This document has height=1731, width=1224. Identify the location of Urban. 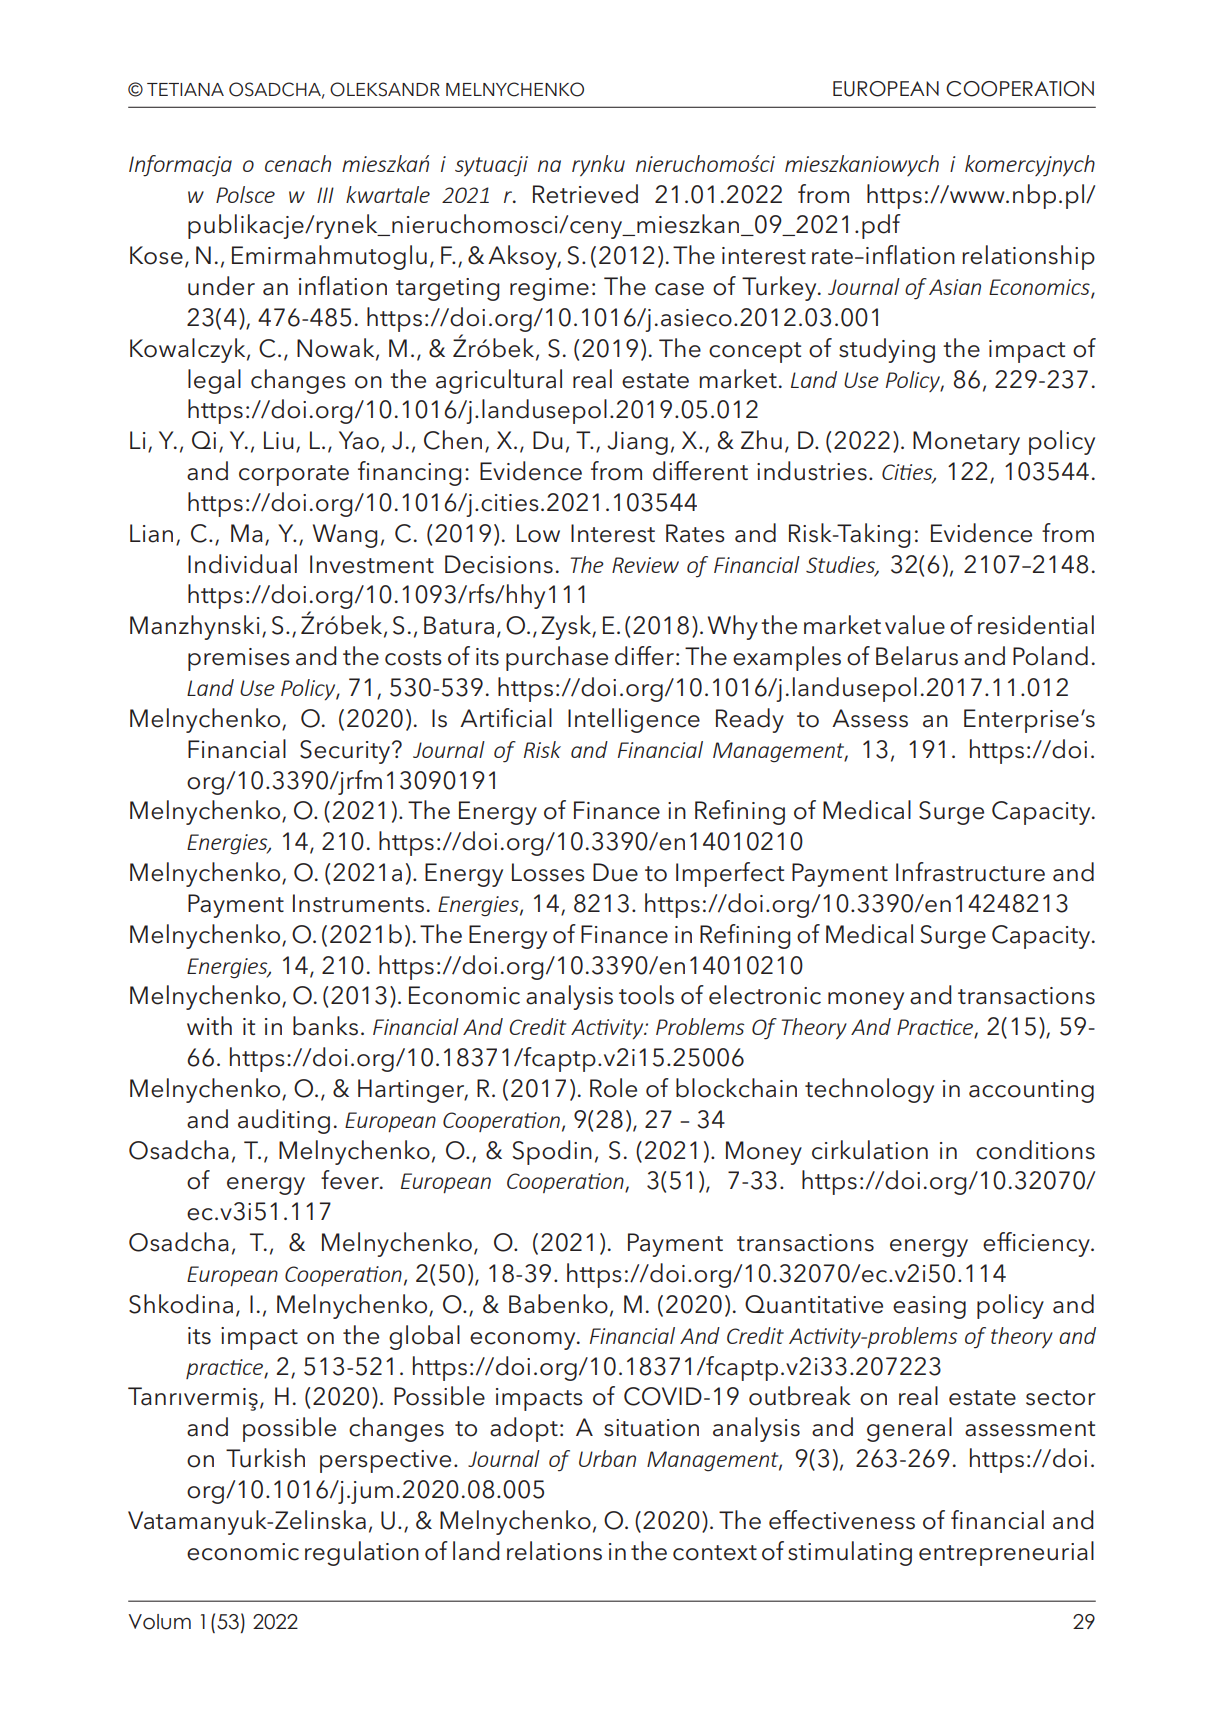
(607, 1458).
